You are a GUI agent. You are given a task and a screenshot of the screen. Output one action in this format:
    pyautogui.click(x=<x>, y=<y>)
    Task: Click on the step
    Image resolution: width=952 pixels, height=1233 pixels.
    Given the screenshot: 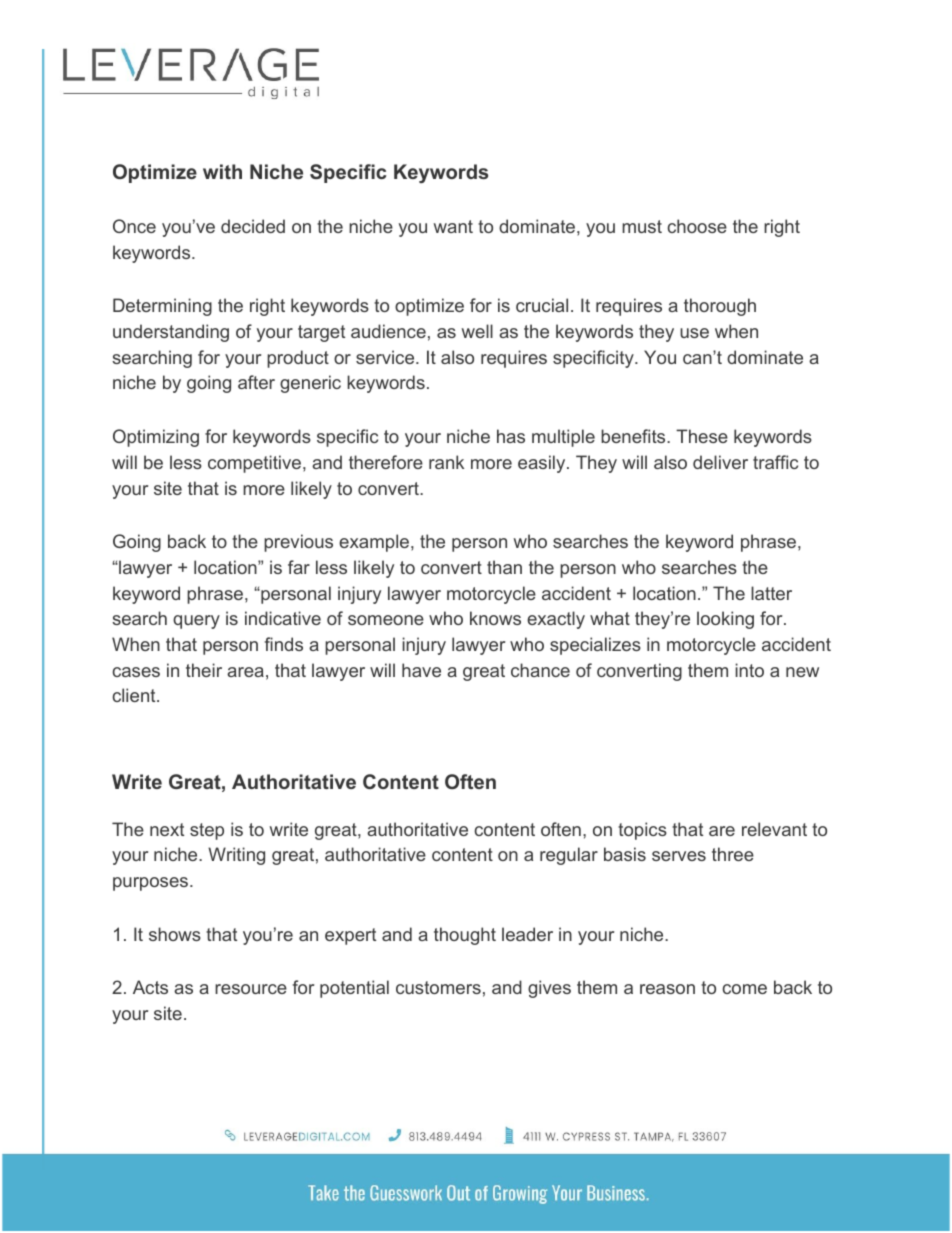 What is the action you would take?
    pyautogui.click(x=207, y=831)
